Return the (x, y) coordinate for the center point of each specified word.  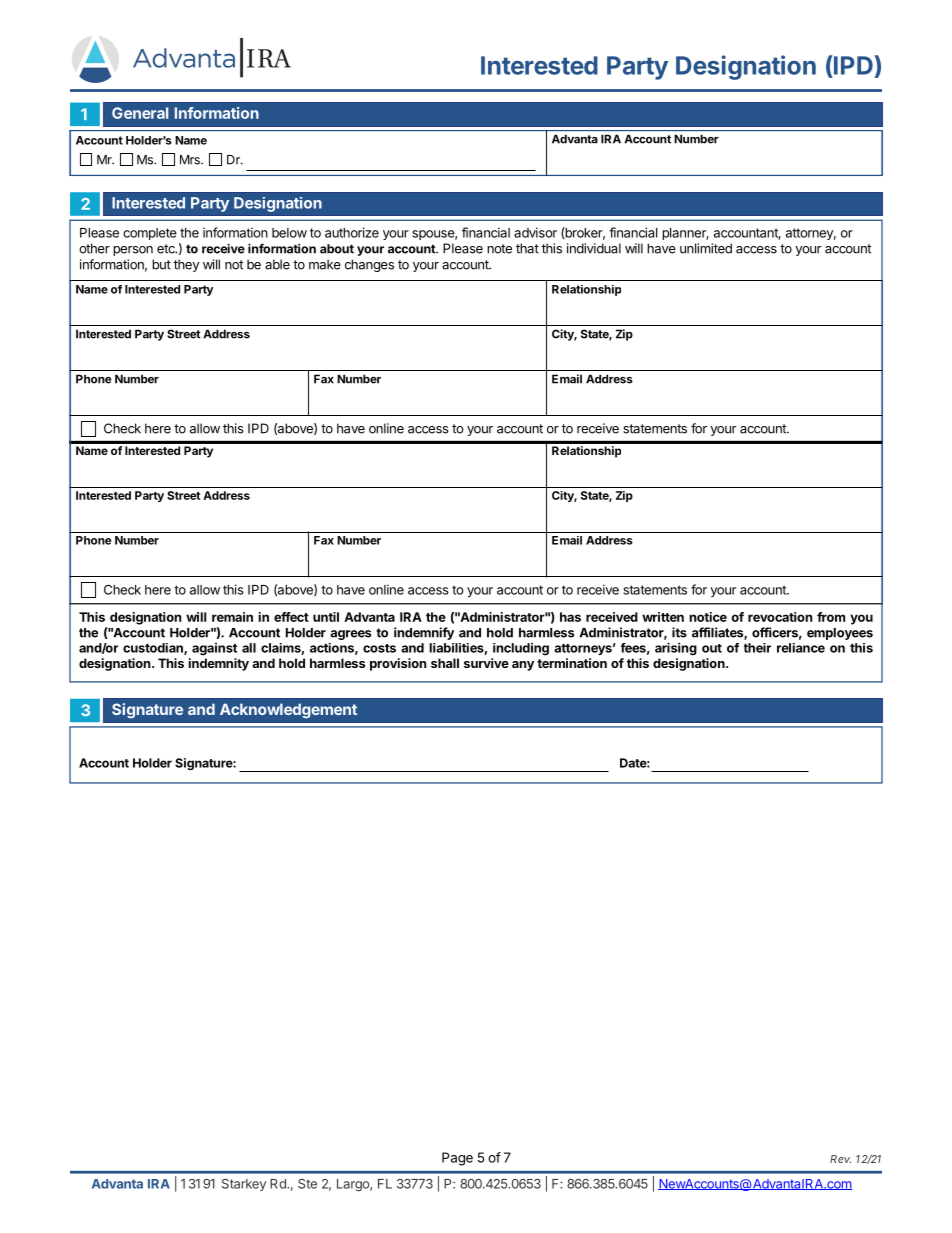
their (757, 648)
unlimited (706, 248)
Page (457, 1159)
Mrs (191, 160)
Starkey (244, 1185)
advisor (535, 232)
